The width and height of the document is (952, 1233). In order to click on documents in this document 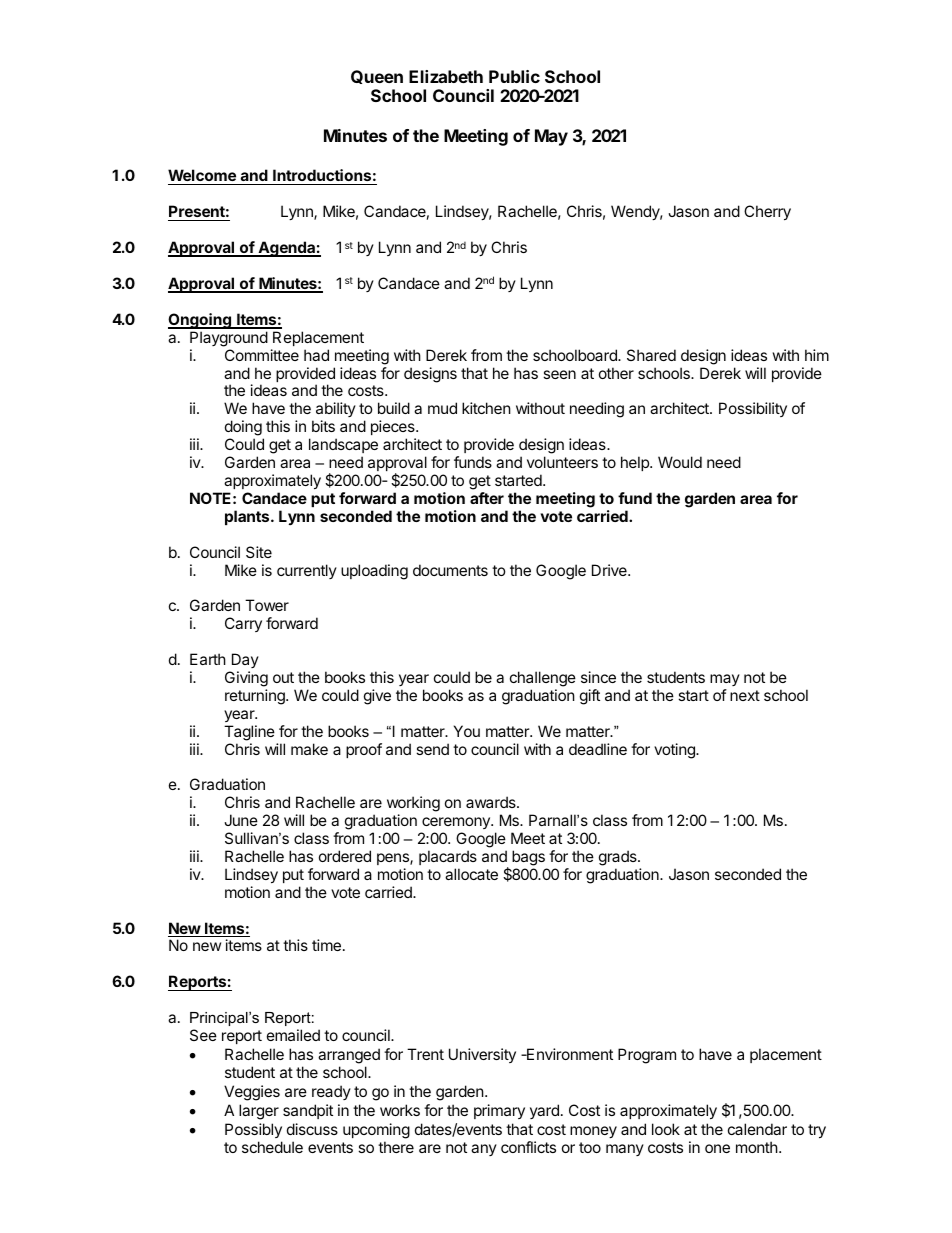, I will do `click(450, 570)`.
